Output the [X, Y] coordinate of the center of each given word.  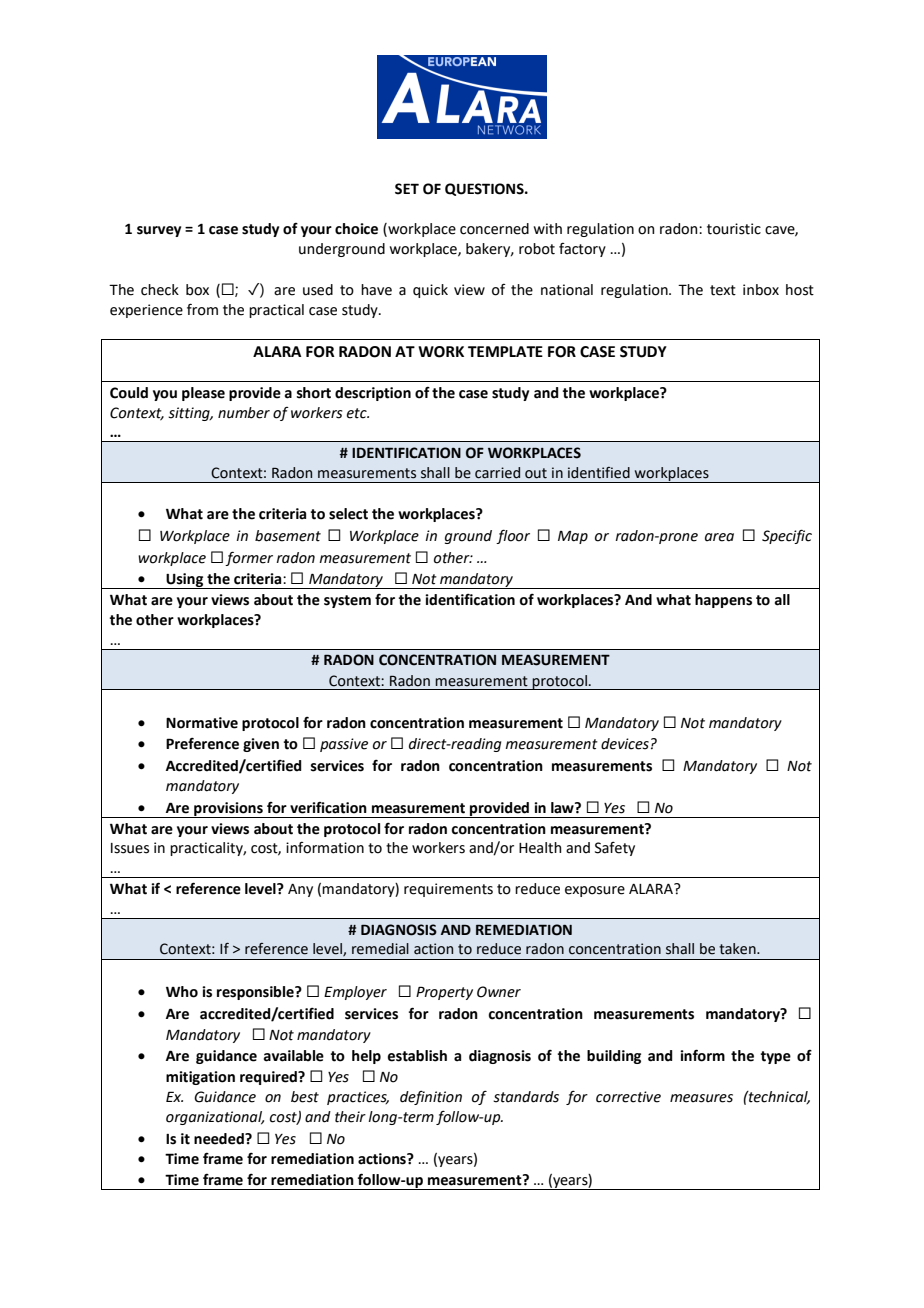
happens [723, 601]
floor [513, 536]
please [203, 394]
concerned [494, 229]
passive [344, 745]
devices [625, 744]
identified [599, 473]
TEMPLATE [505, 351]
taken [738, 949]
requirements [448, 890]
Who [182, 992]
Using [185, 581]
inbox [761, 290]
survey [159, 231]
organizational [215, 1118]
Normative [202, 723]
